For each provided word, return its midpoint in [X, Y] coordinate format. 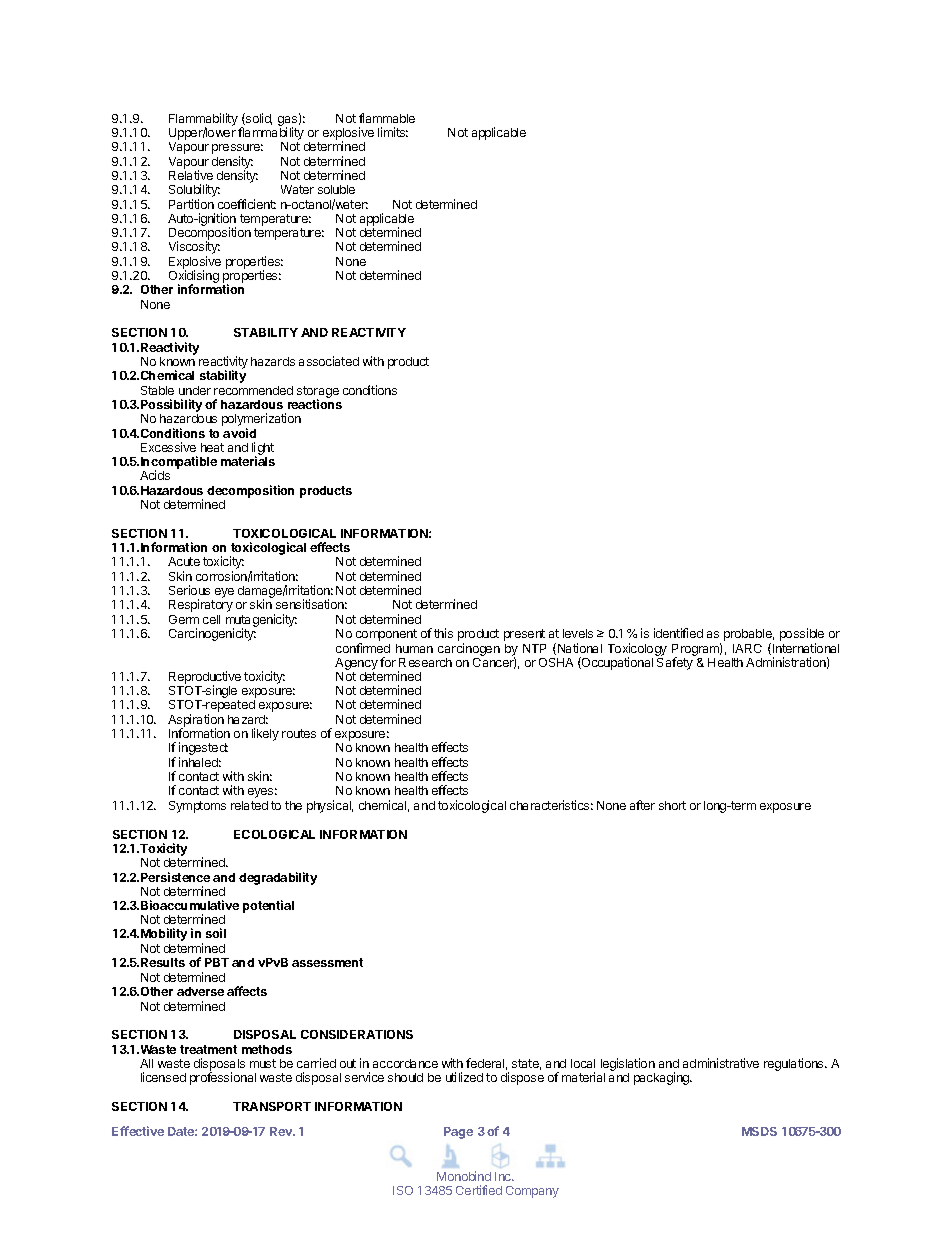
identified [678, 633]
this [443, 633]
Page [458, 1133]
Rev [282, 1131]
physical [330, 806]
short [672, 805]
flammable [387, 118]
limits [393, 132]
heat [212, 447]
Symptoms [197, 807]
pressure [237, 150]
